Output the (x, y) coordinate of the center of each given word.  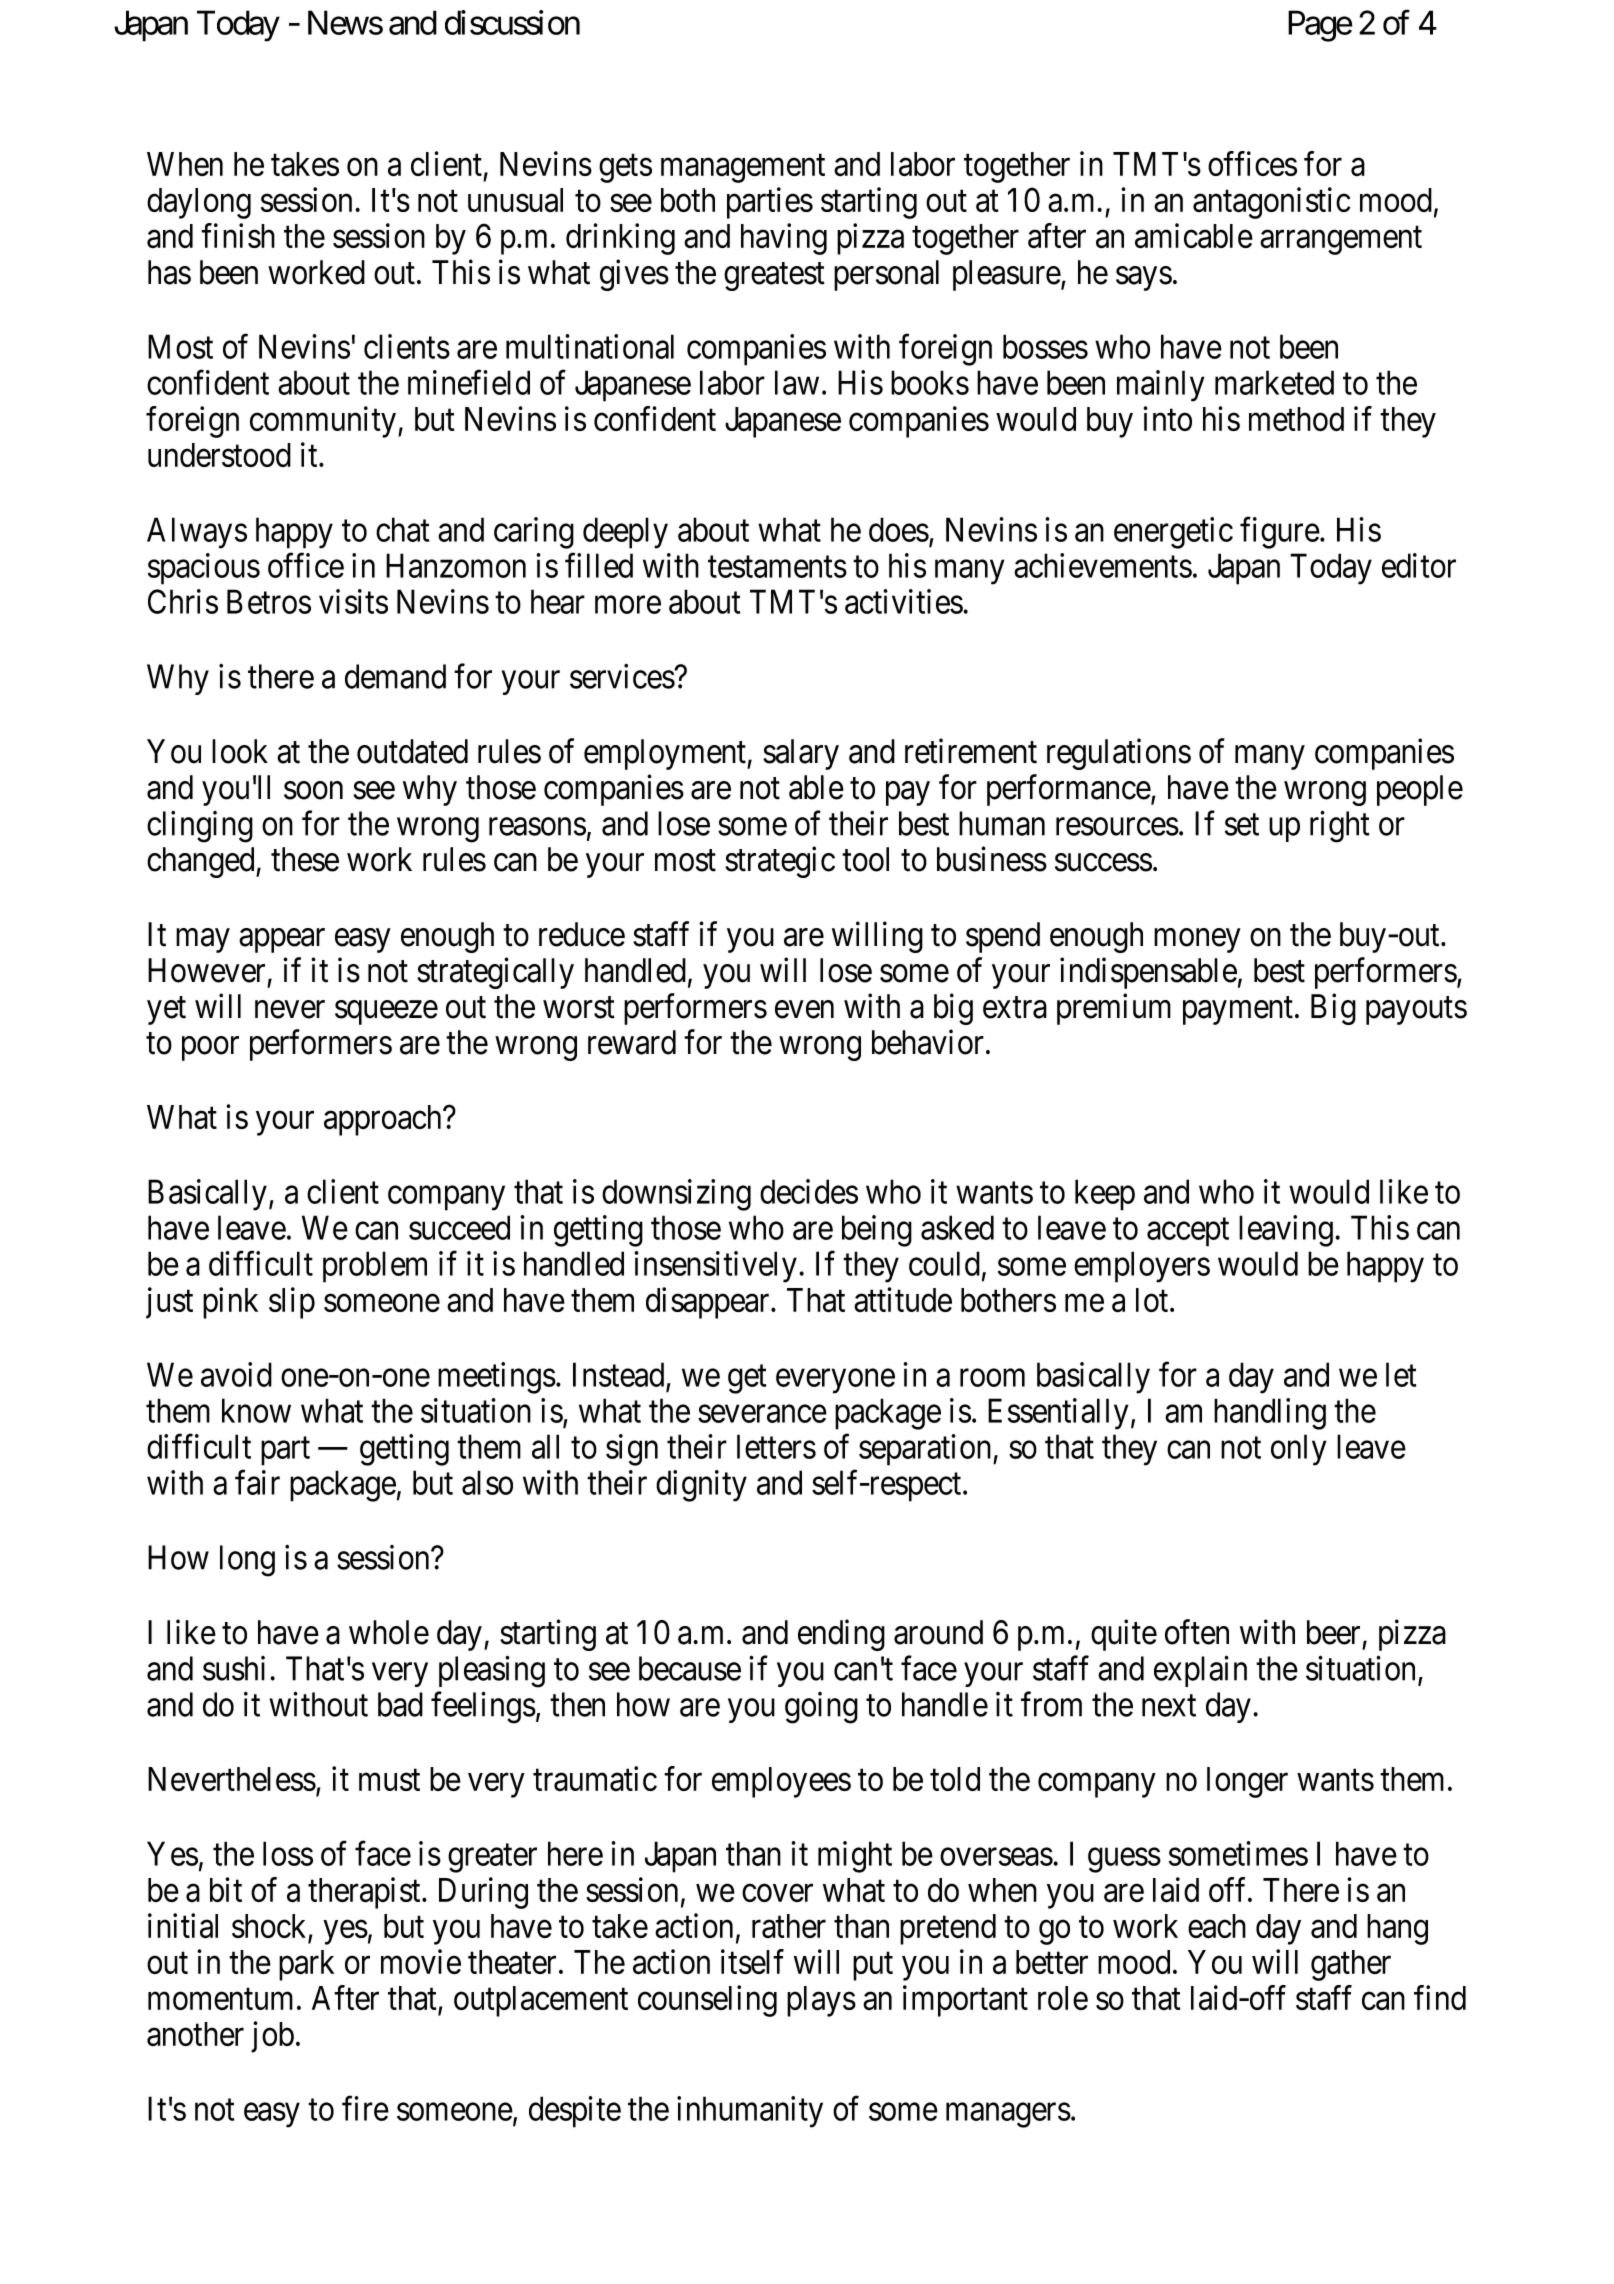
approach (384, 1120)
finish (238, 235)
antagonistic (1271, 203)
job (272, 2037)
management (743, 168)
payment (1238, 1011)
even (804, 1010)
